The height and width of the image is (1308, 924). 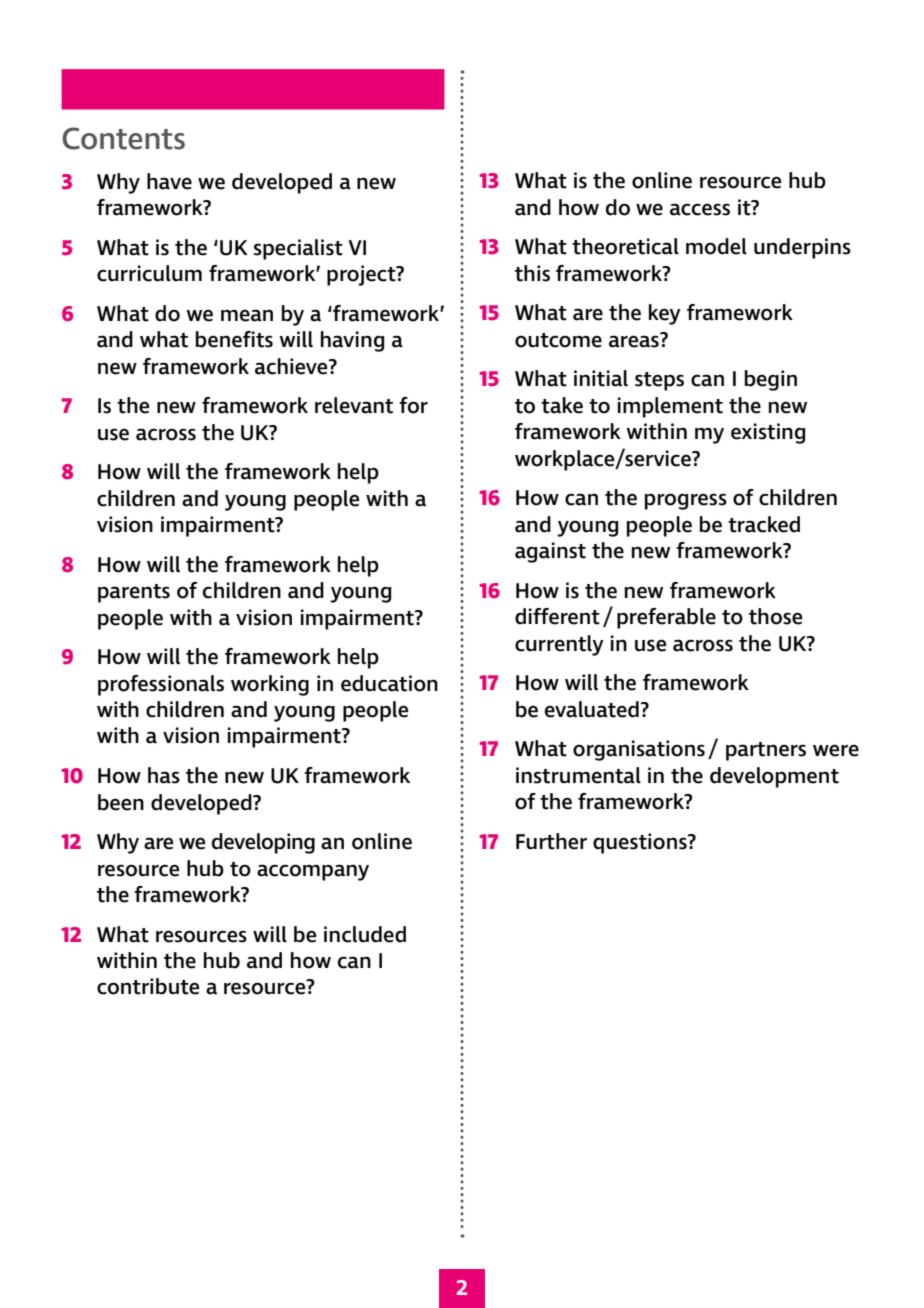 What do you see at coordinates (700, 209) in the image?
I see `access` at bounding box center [700, 209].
